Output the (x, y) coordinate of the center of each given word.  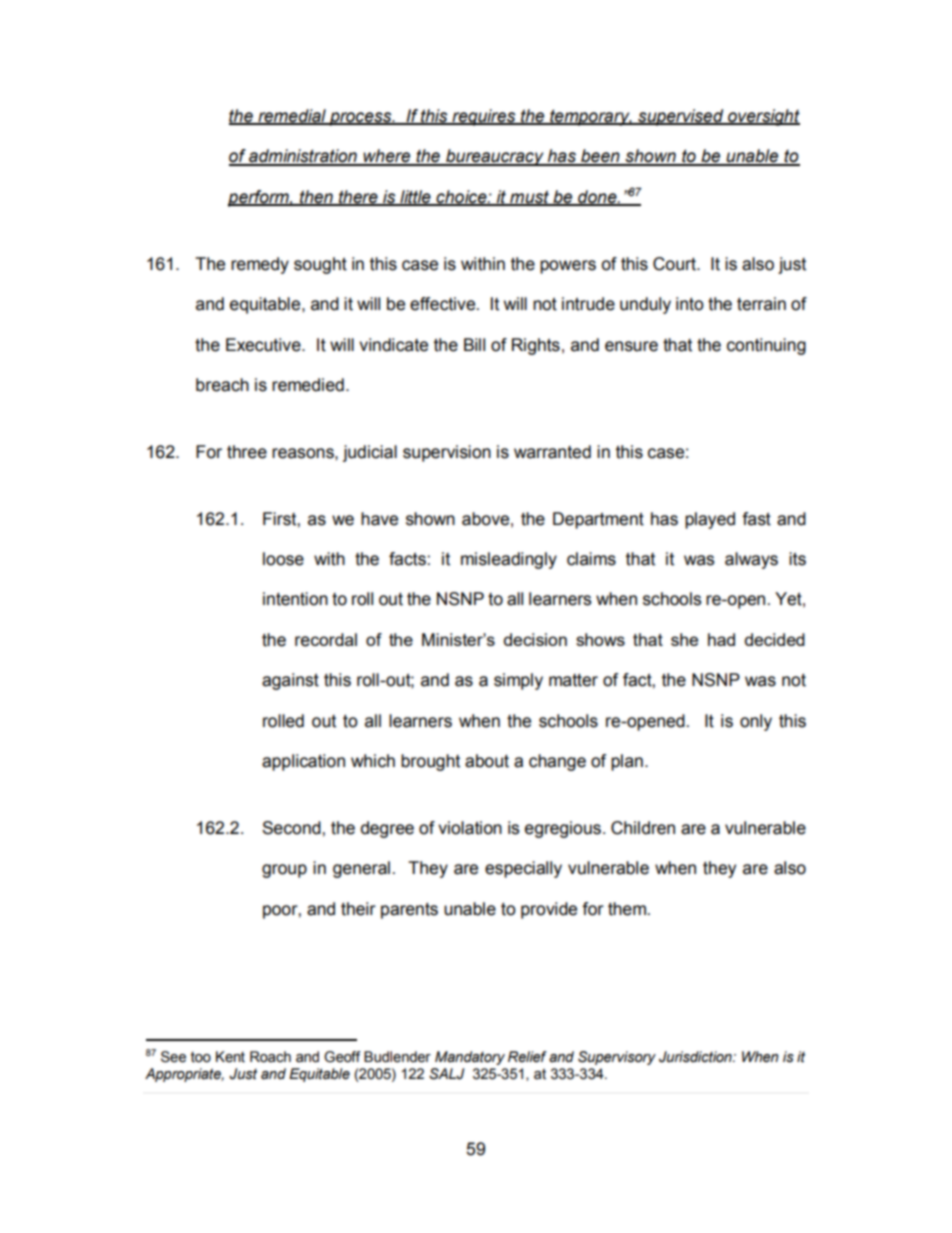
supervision (447, 453)
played (710, 520)
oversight (763, 117)
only (756, 722)
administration (303, 157)
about (487, 761)
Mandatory (470, 1058)
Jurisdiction (696, 1057)
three (247, 452)
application (303, 762)
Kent (230, 1057)
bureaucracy (495, 157)
